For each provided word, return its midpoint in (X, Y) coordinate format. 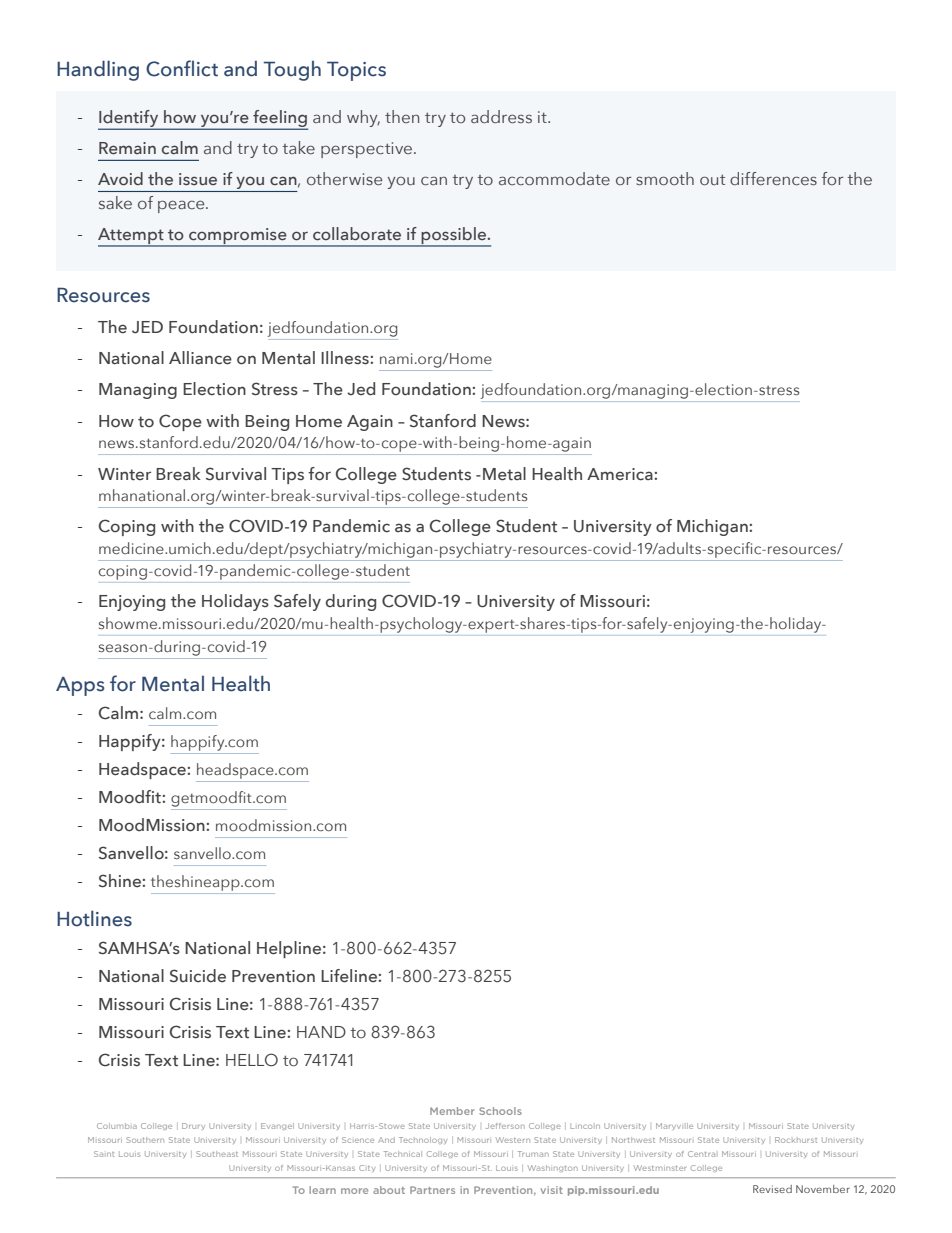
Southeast (217, 1154)
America (621, 474)
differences (773, 179)
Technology (423, 1140)
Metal (504, 474)
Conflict (182, 68)
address (501, 117)
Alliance (200, 358)
